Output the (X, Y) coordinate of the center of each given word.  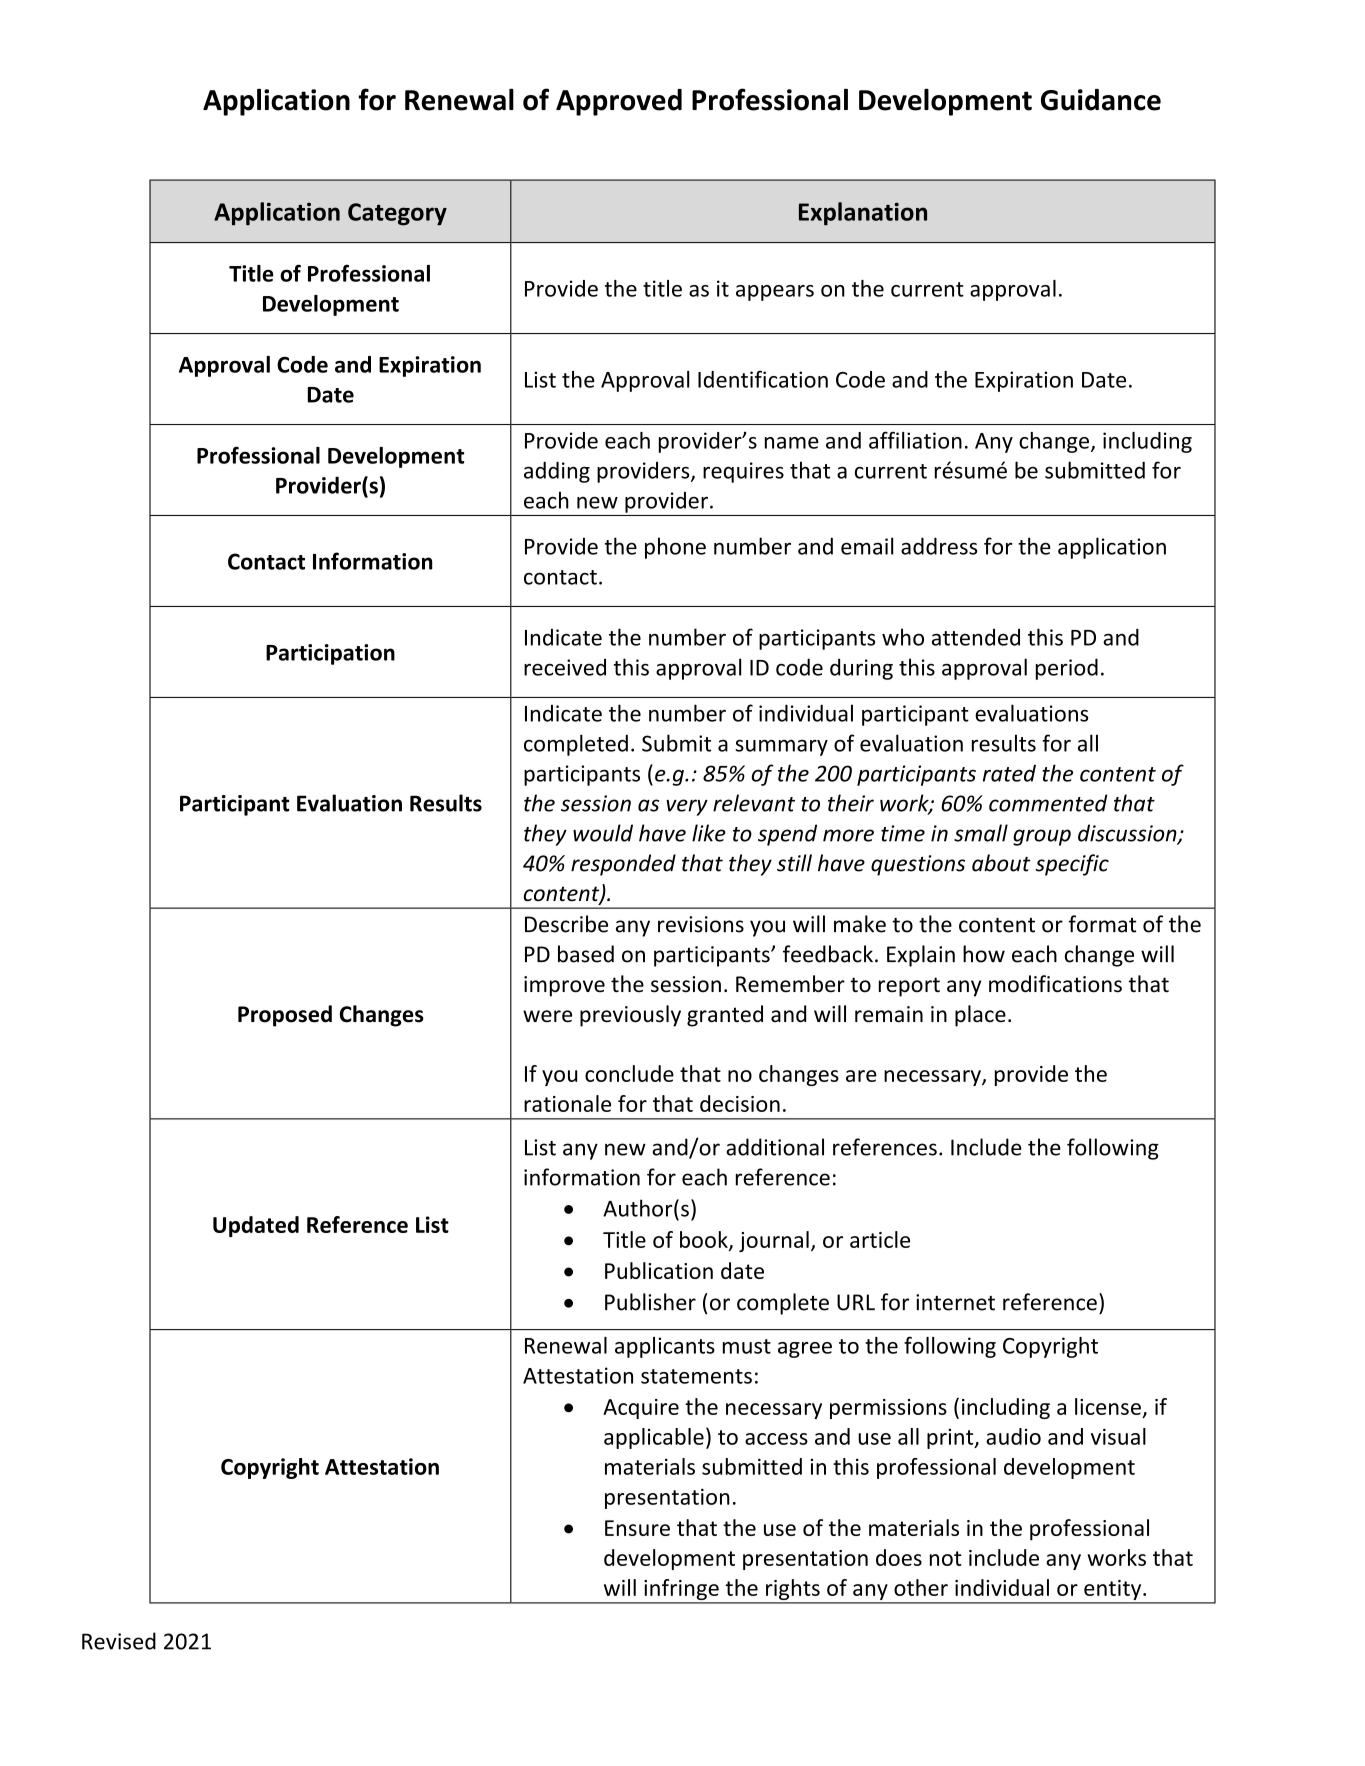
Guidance (1101, 100)
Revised (119, 1641)
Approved (619, 102)
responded (623, 865)
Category (397, 214)
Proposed (285, 1016)
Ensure (637, 1528)
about (1001, 863)
